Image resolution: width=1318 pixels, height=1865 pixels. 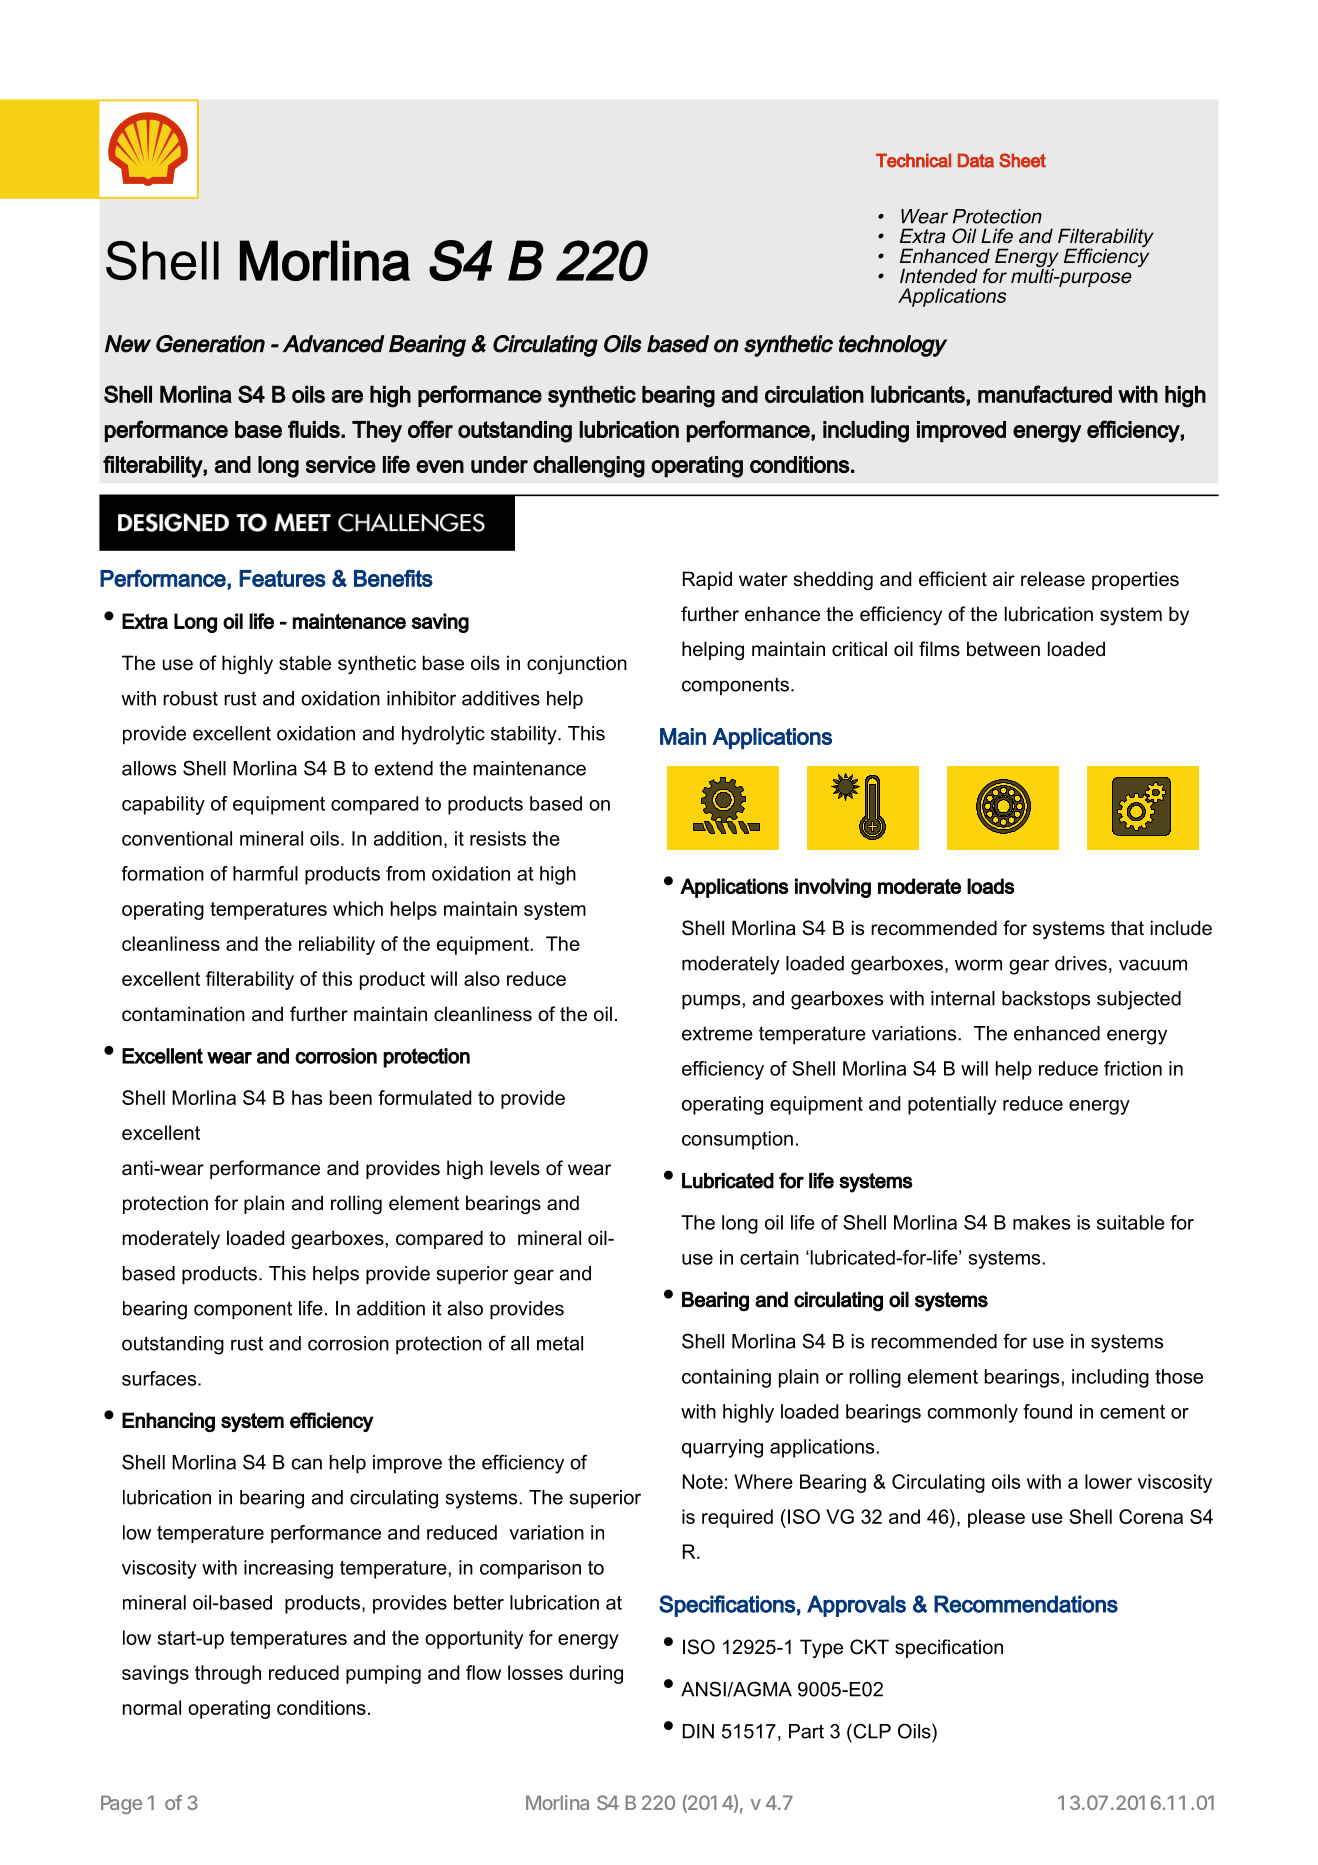 What do you see at coordinates (1022, 160) in the screenshot?
I see `Sheet` at bounding box center [1022, 160].
